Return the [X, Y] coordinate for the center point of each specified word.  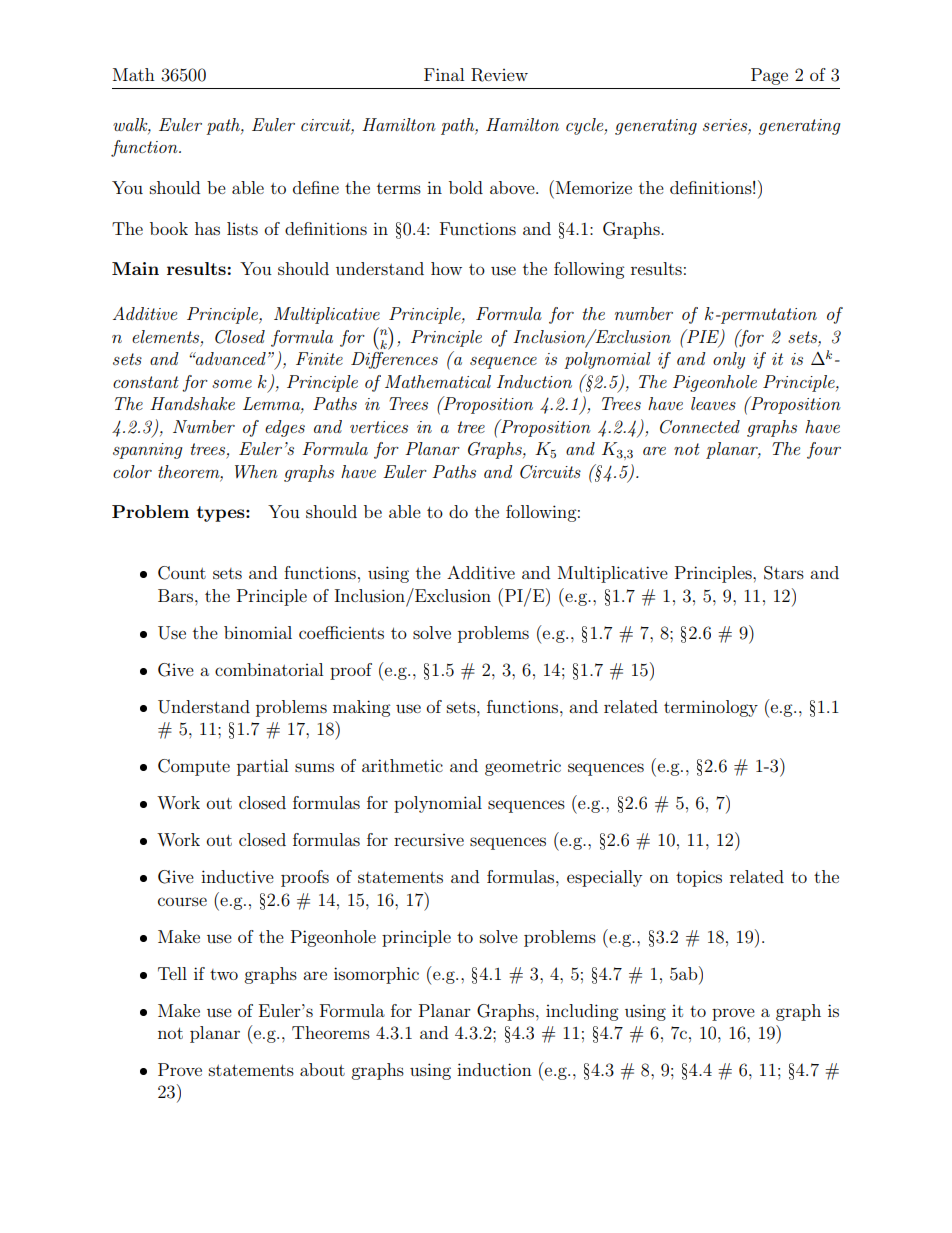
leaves [713, 403]
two [224, 974]
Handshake [192, 403]
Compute [194, 767]
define [316, 187]
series [726, 125]
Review [499, 75]
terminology [711, 708]
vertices [379, 427]
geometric [523, 767]
